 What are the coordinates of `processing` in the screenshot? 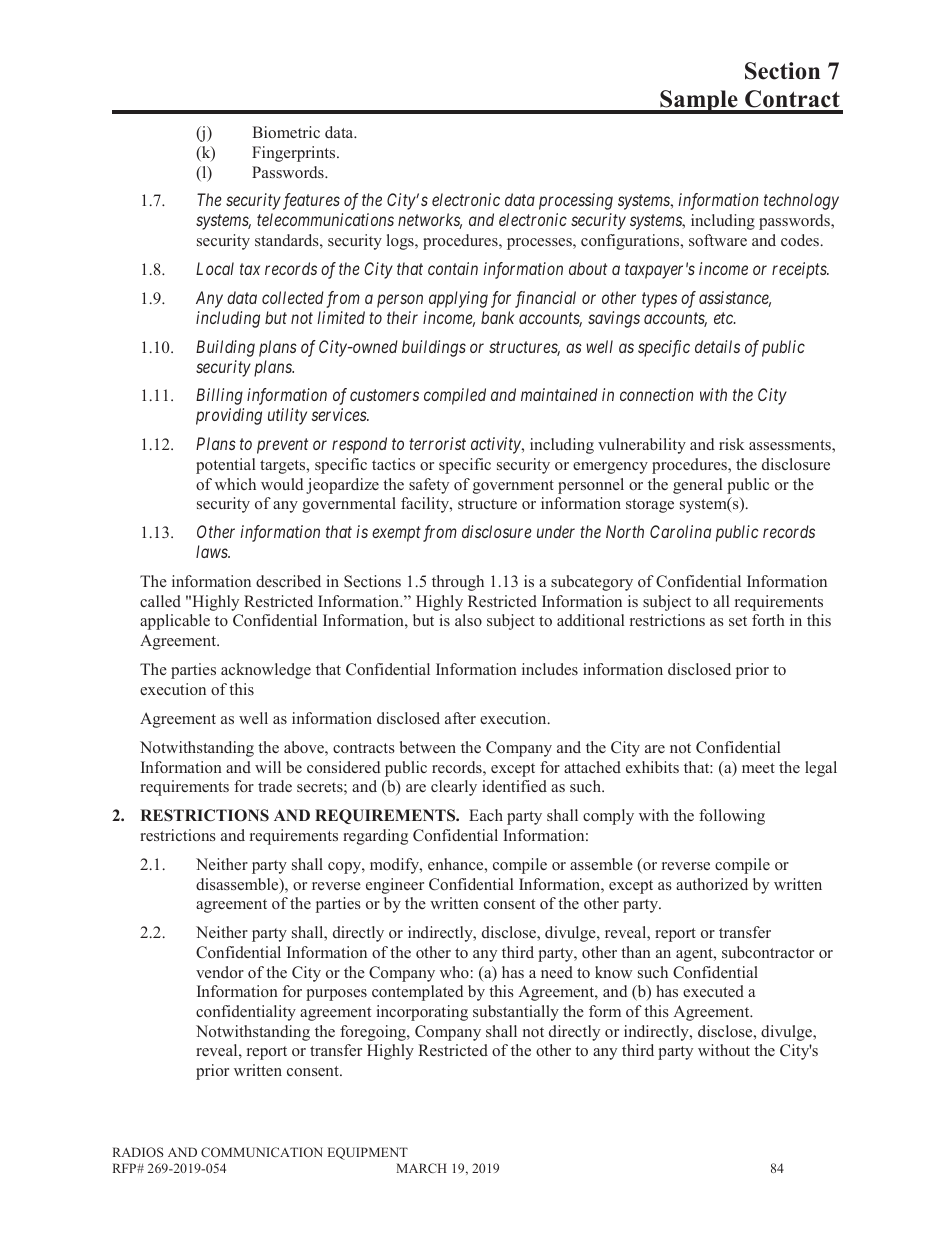 It's located at (576, 201).
